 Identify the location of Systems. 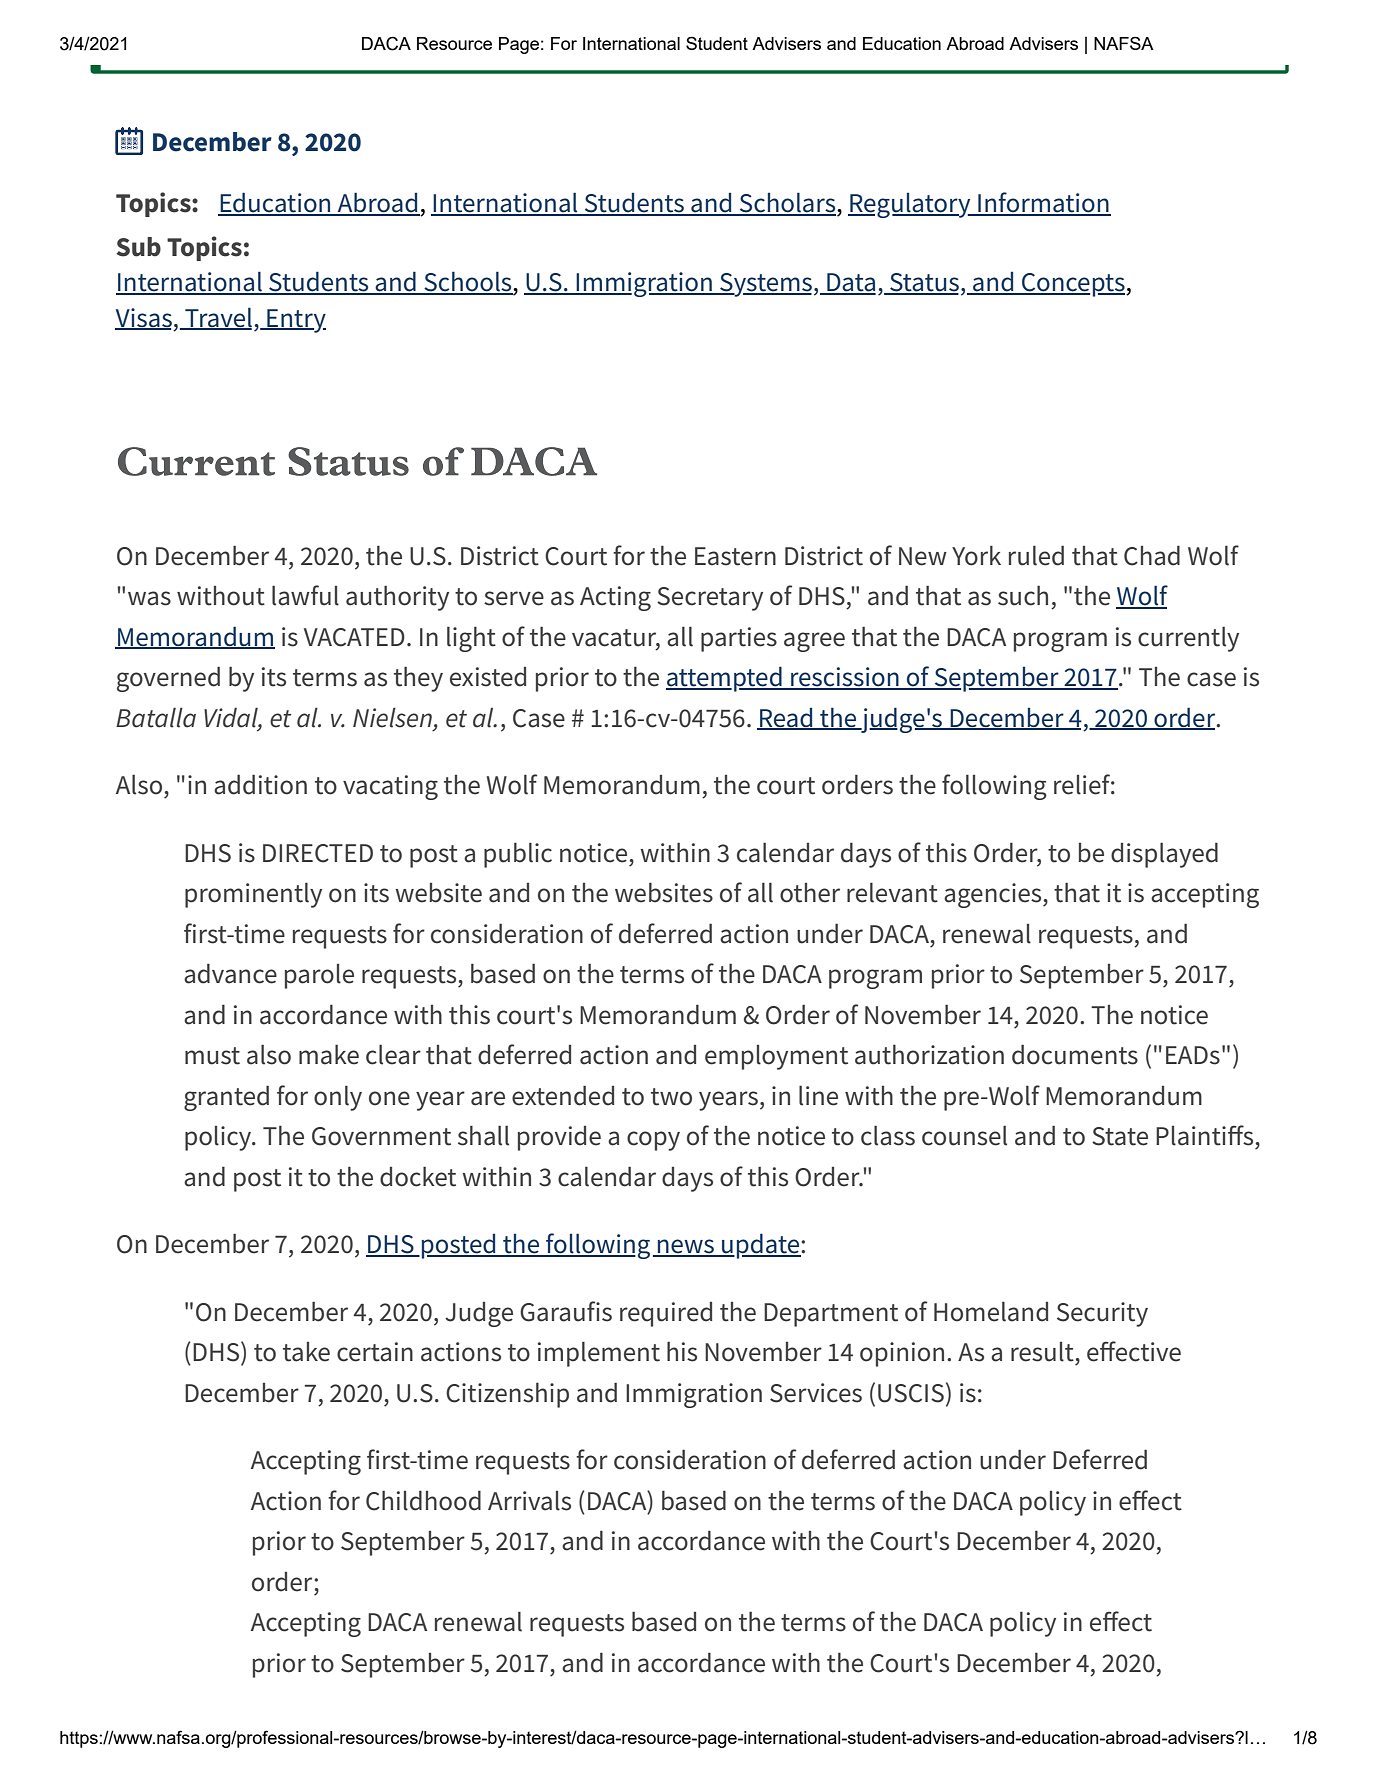
(766, 285).
